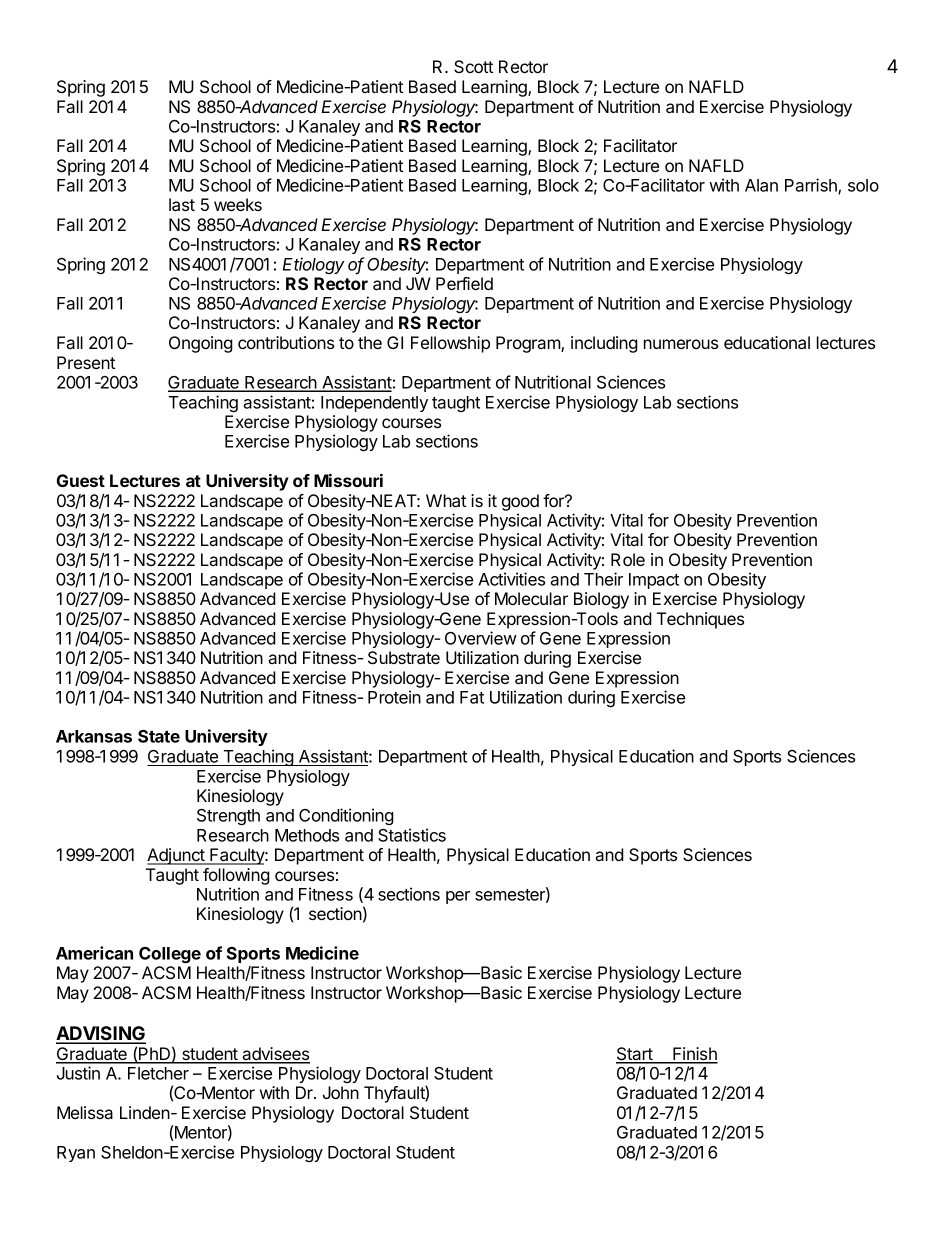 The height and width of the page is (1233, 952). I want to click on State, so click(159, 736).
